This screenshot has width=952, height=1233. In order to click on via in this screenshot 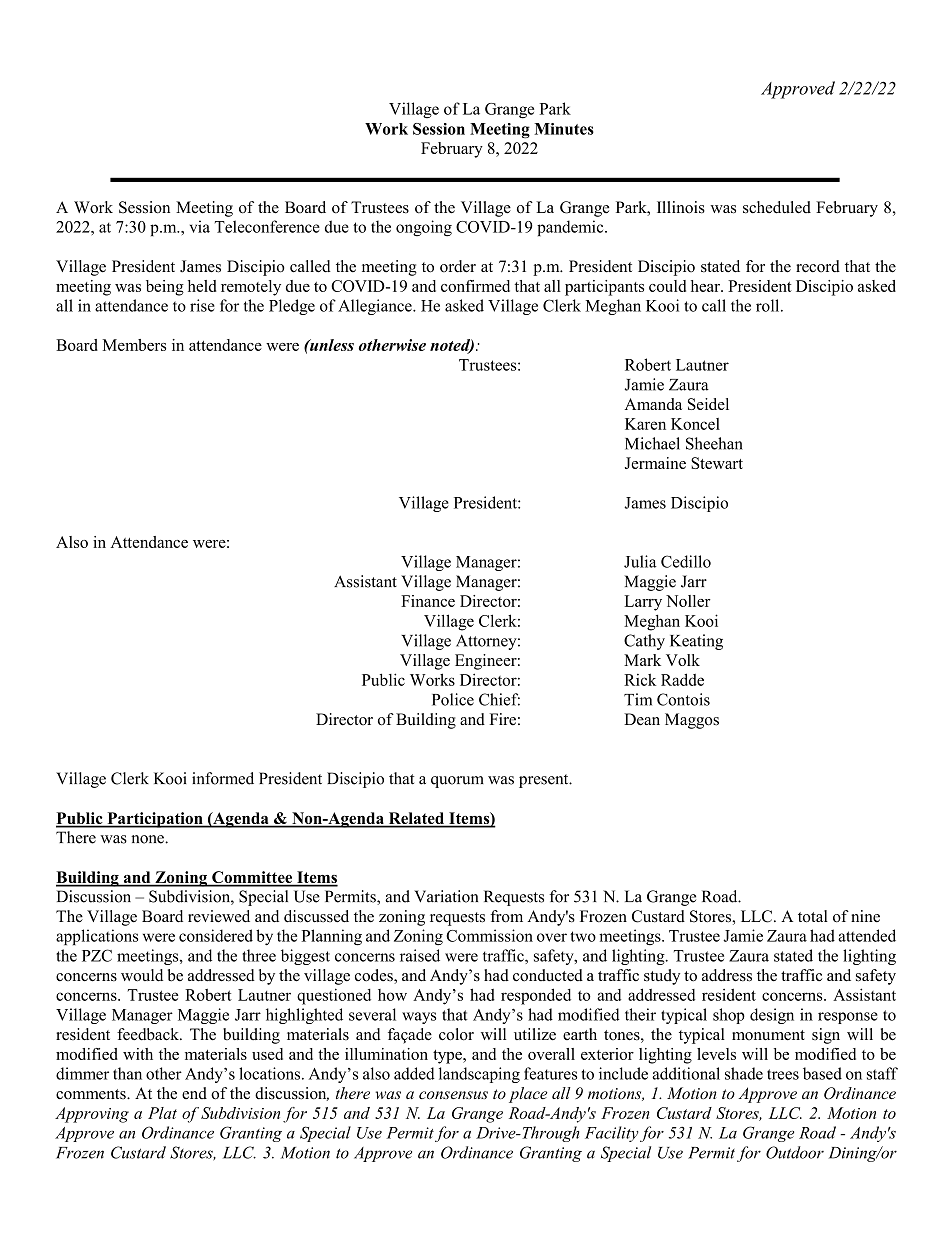, I will do `click(200, 226)`.
